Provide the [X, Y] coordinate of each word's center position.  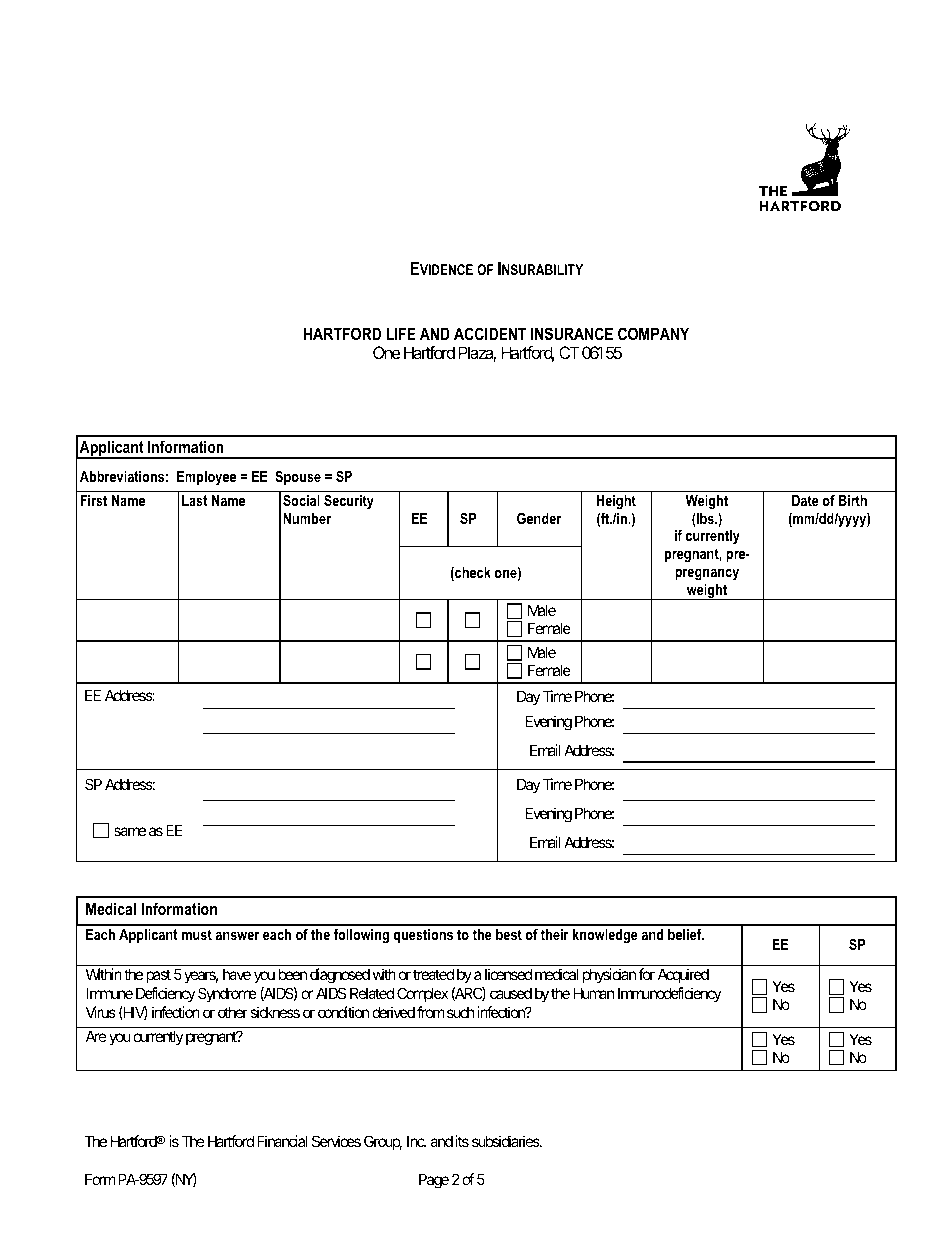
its [462, 1141]
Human [594, 993]
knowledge [605, 936]
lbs [705, 520]
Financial [282, 1141]
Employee [206, 478]
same [130, 831]
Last [195, 500]
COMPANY [653, 333]
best [509, 934]
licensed [508, 974]
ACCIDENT [490, 333]
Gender [539, 518]
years [201, 977]
